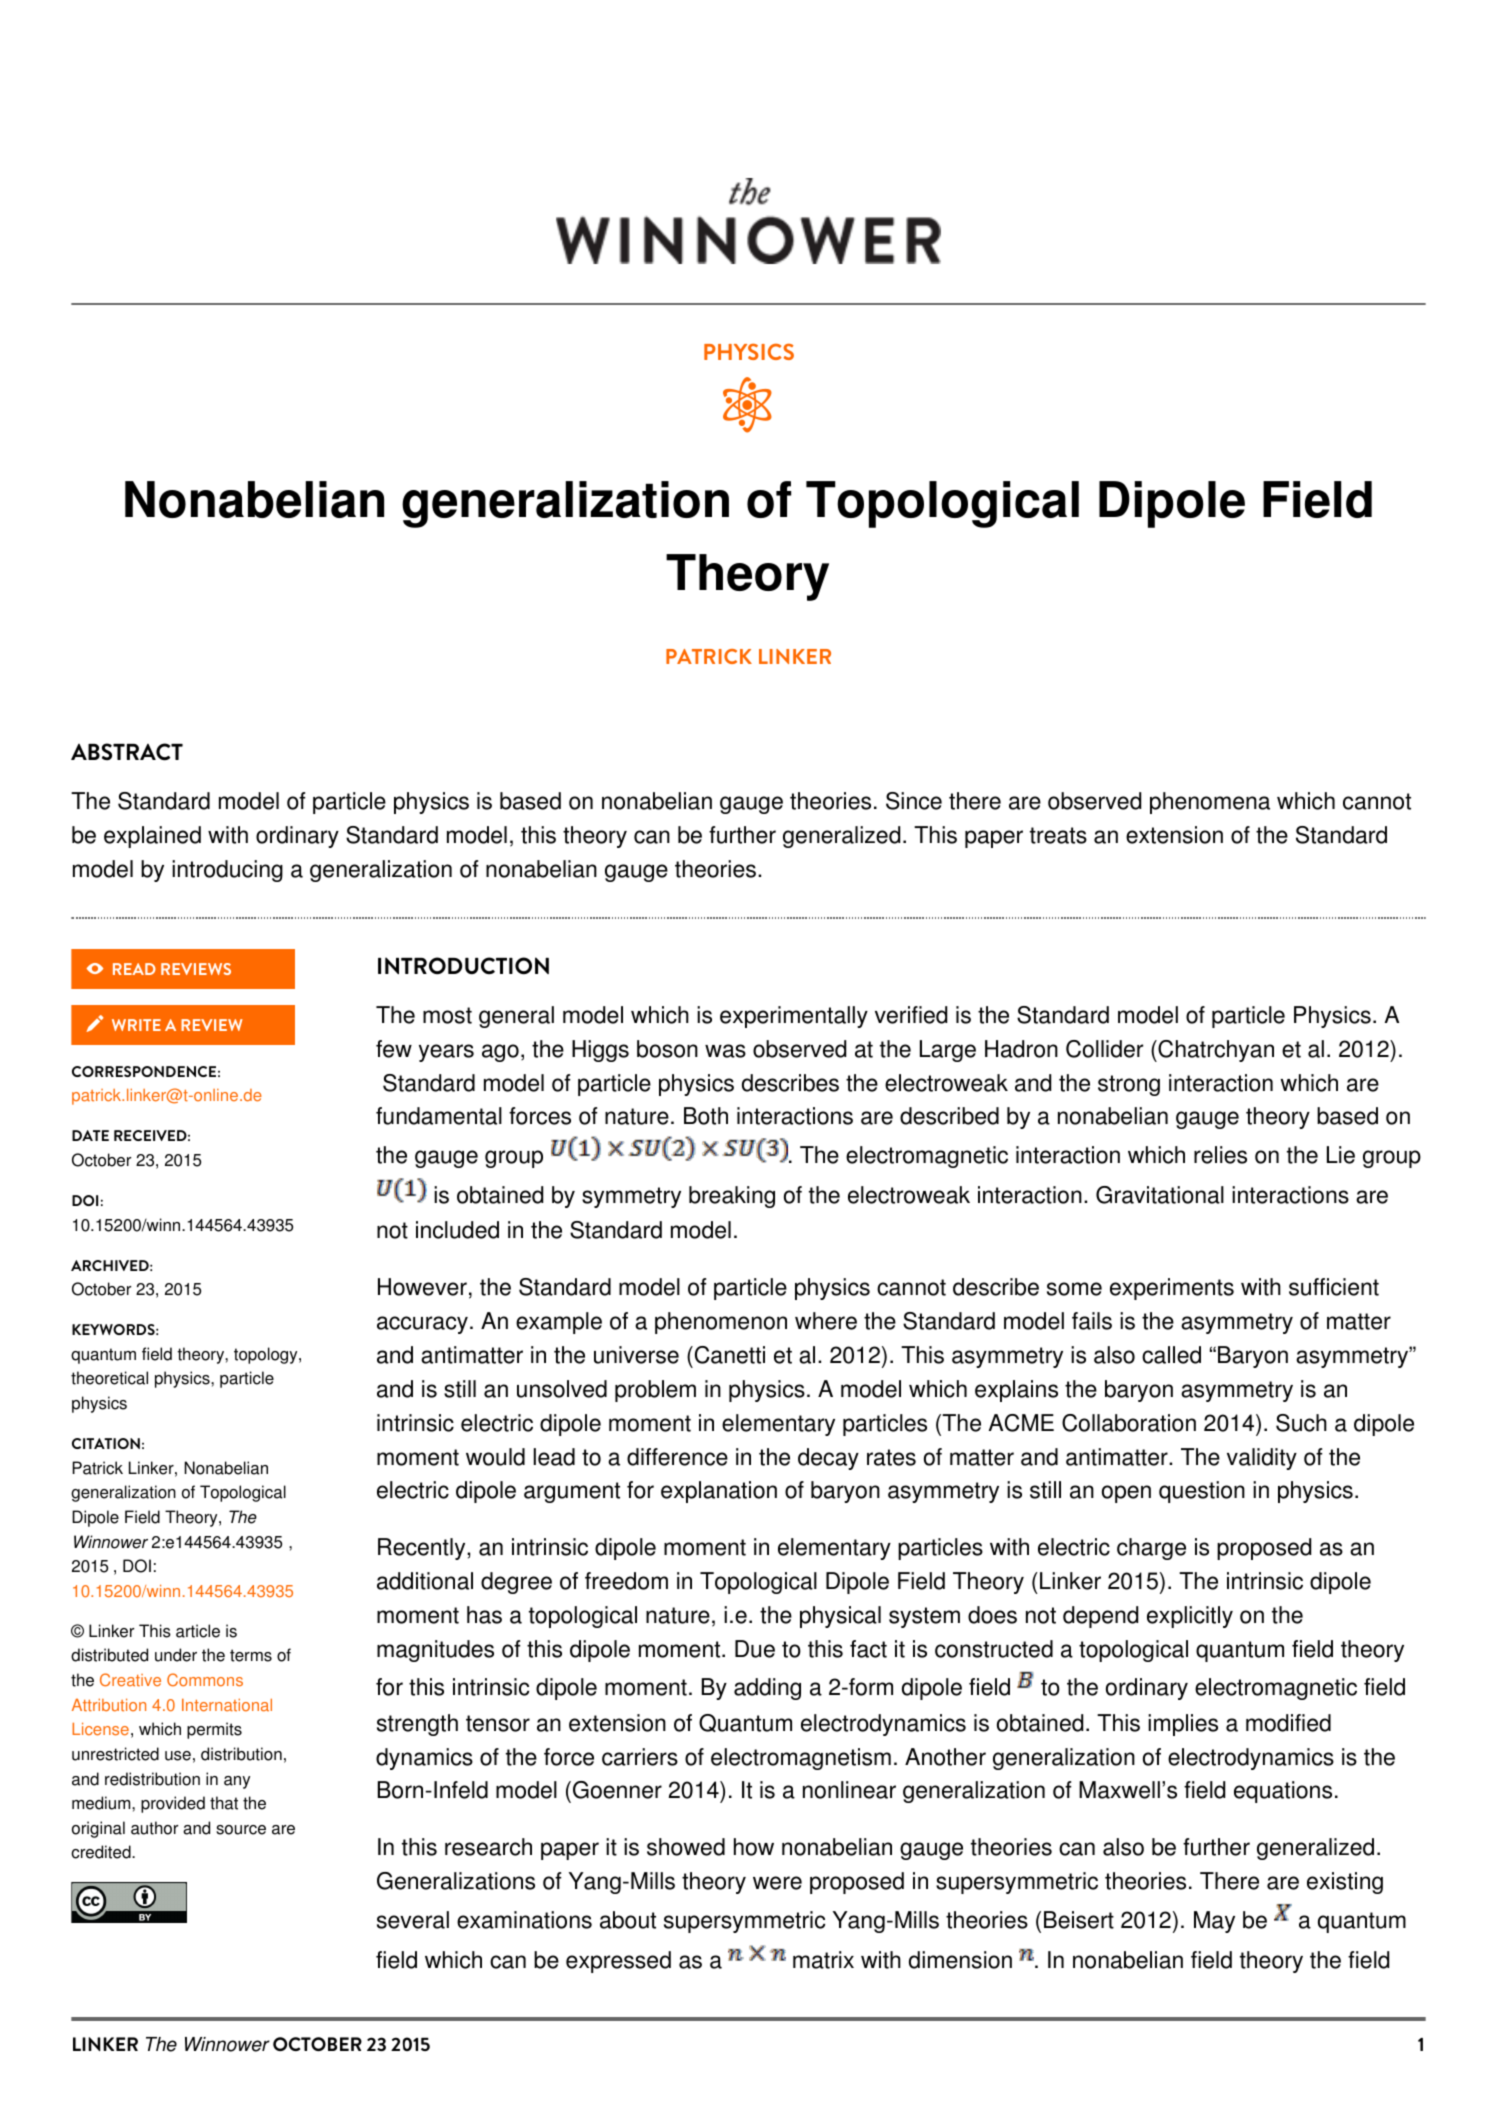  What do you see at coordinates (1220, 1155) in the image?
I see `relies` at bounding box center [1220, 1155].
